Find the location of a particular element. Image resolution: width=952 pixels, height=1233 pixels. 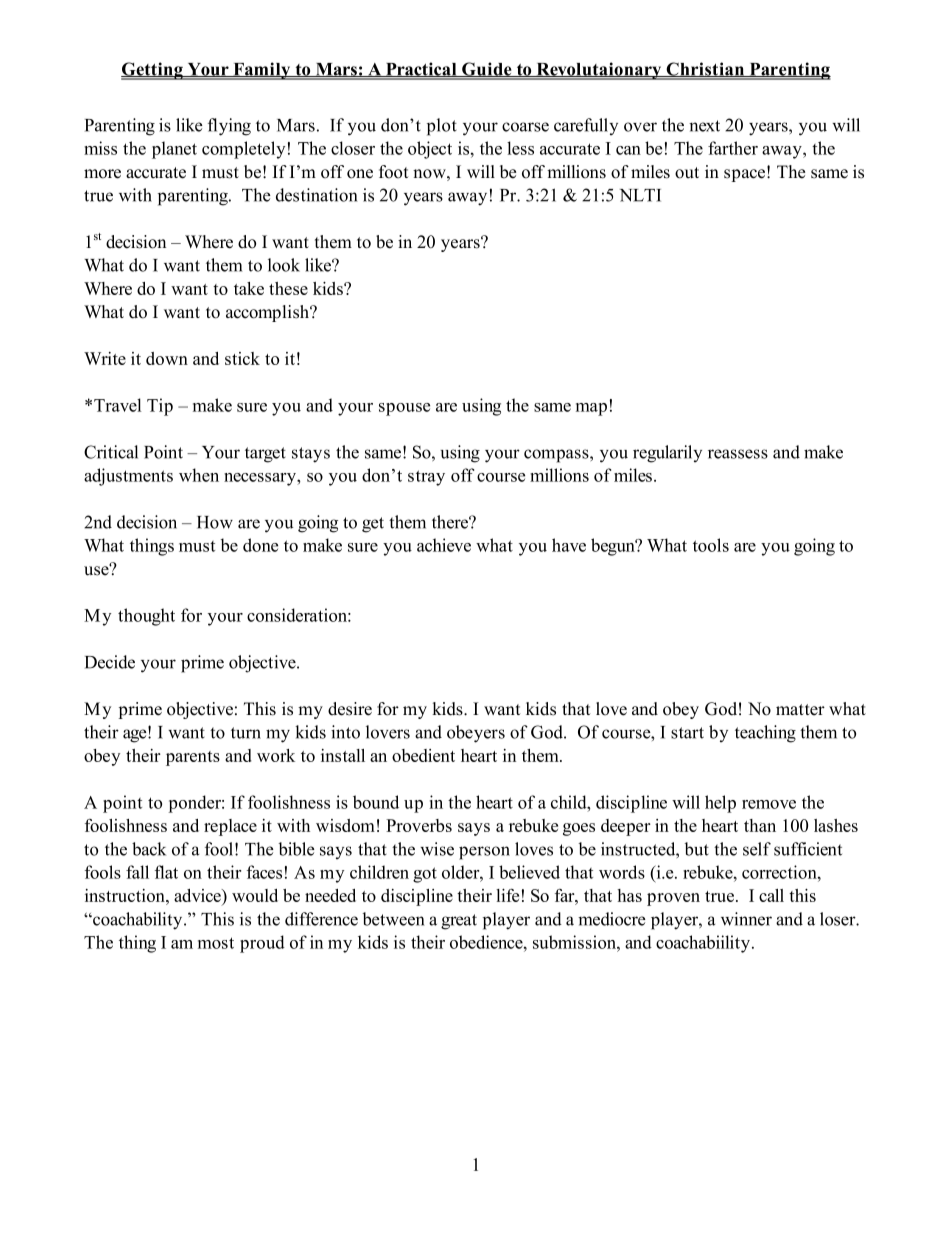

teaching is located at coordinates (765, 734).
